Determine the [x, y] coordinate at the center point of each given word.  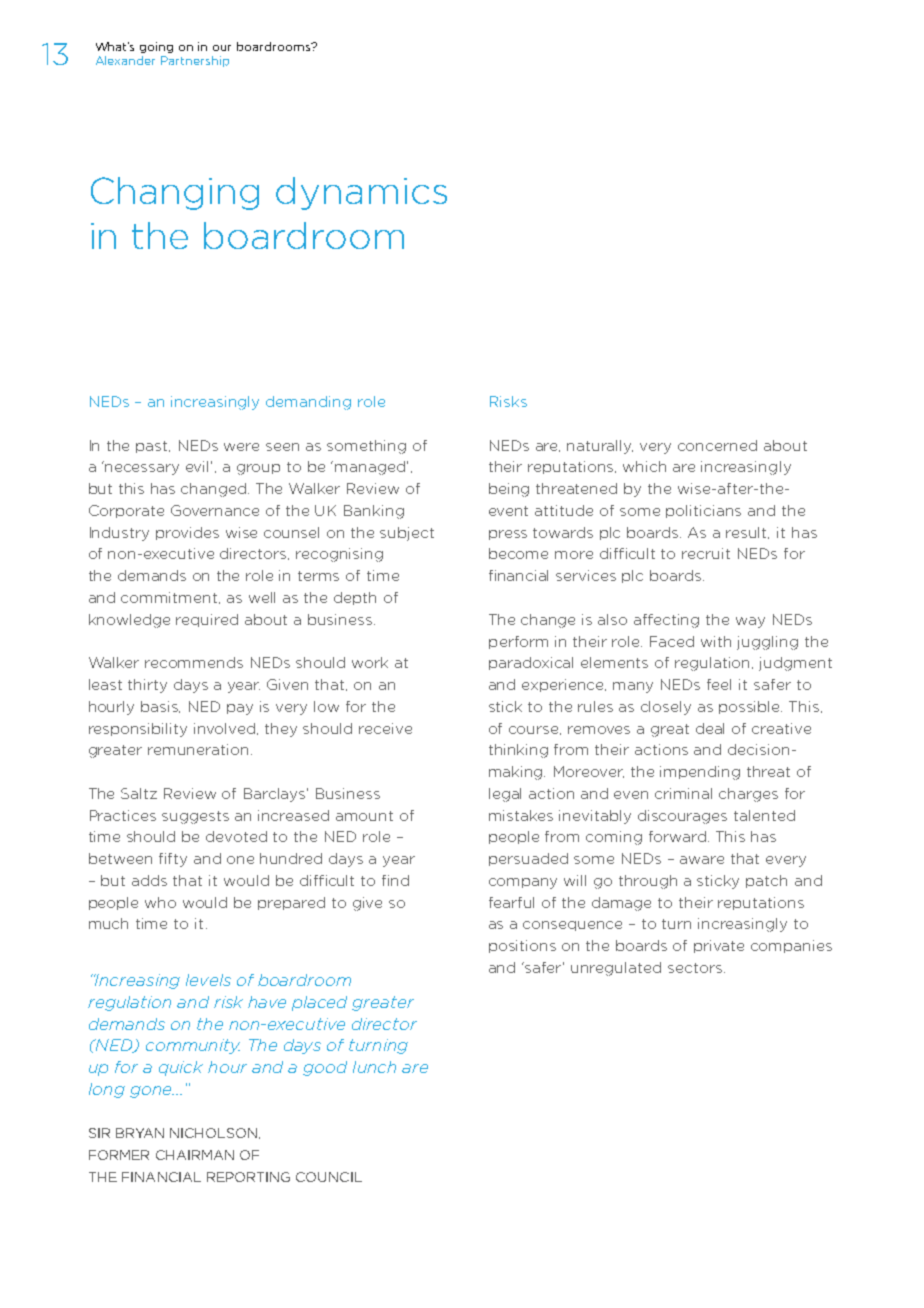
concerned [717, 445]
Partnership [195, 61]
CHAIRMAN [195, 1155]
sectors [696, 968]
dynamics [361, 193]
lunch [374, 1067]
